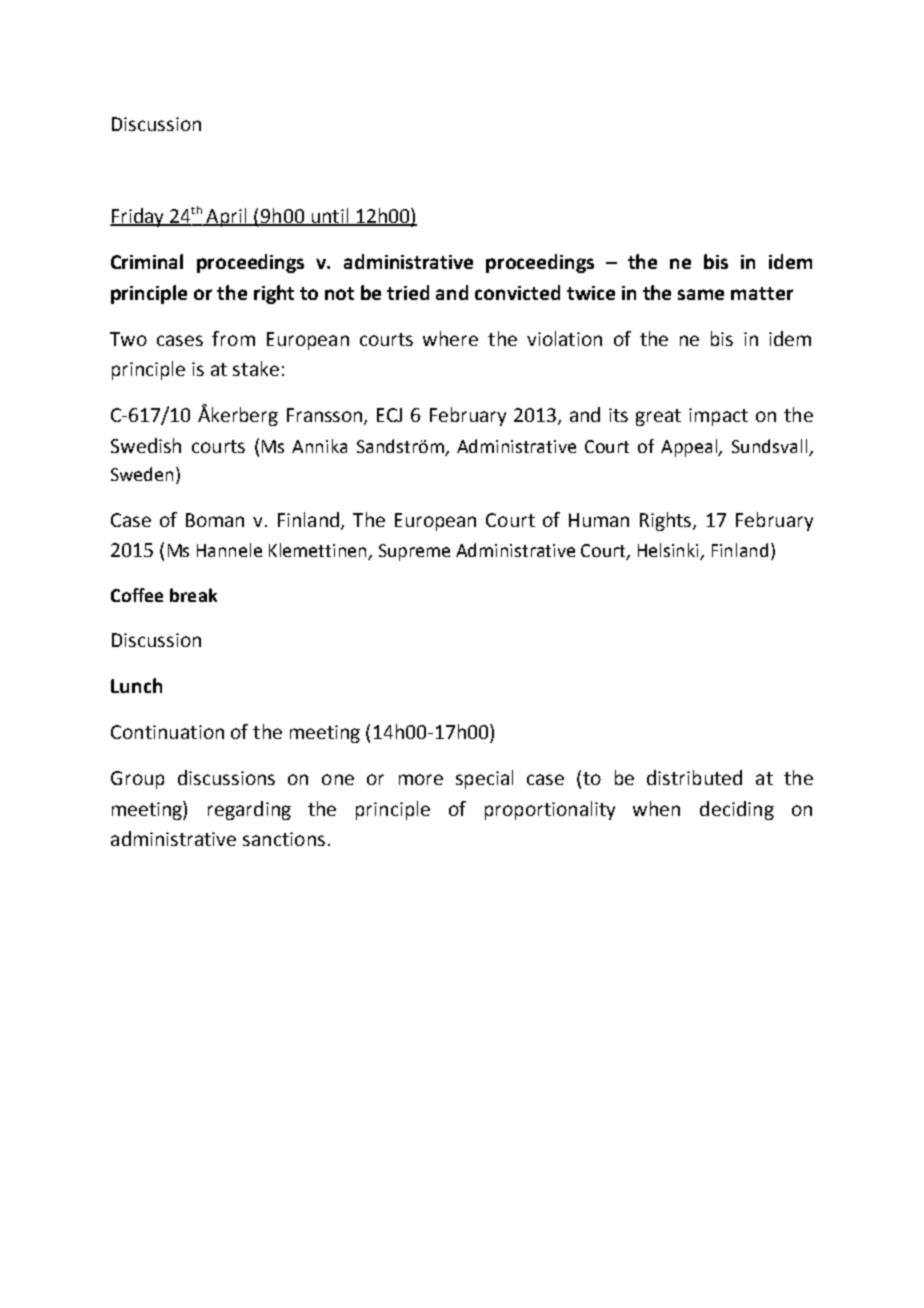 The image size is (924, 1308). Describe the element at coordinates (249, 810) in the document. I see `regarding` at that location.
